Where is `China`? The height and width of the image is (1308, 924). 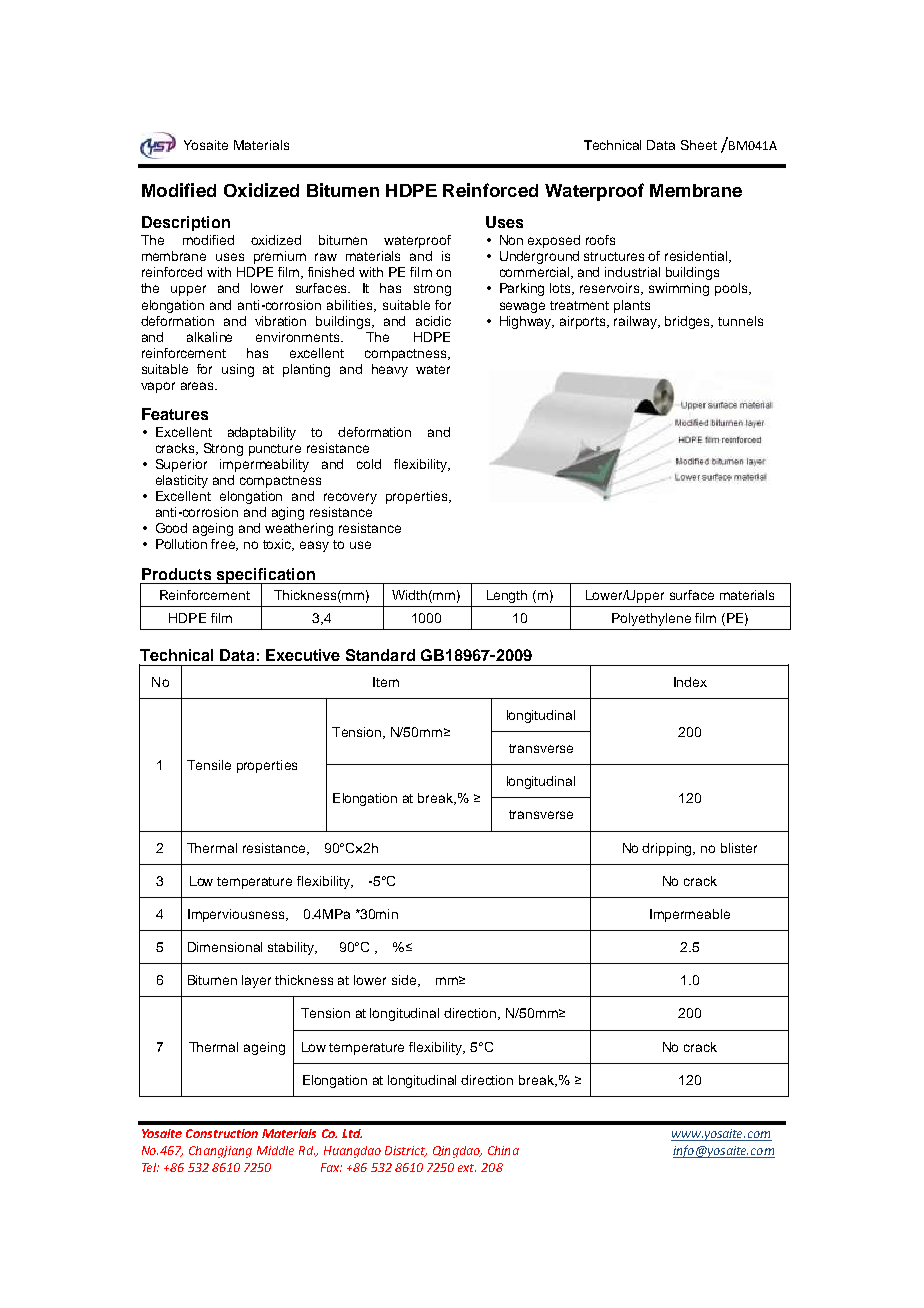 China is located at coordinates (503, 1150).
